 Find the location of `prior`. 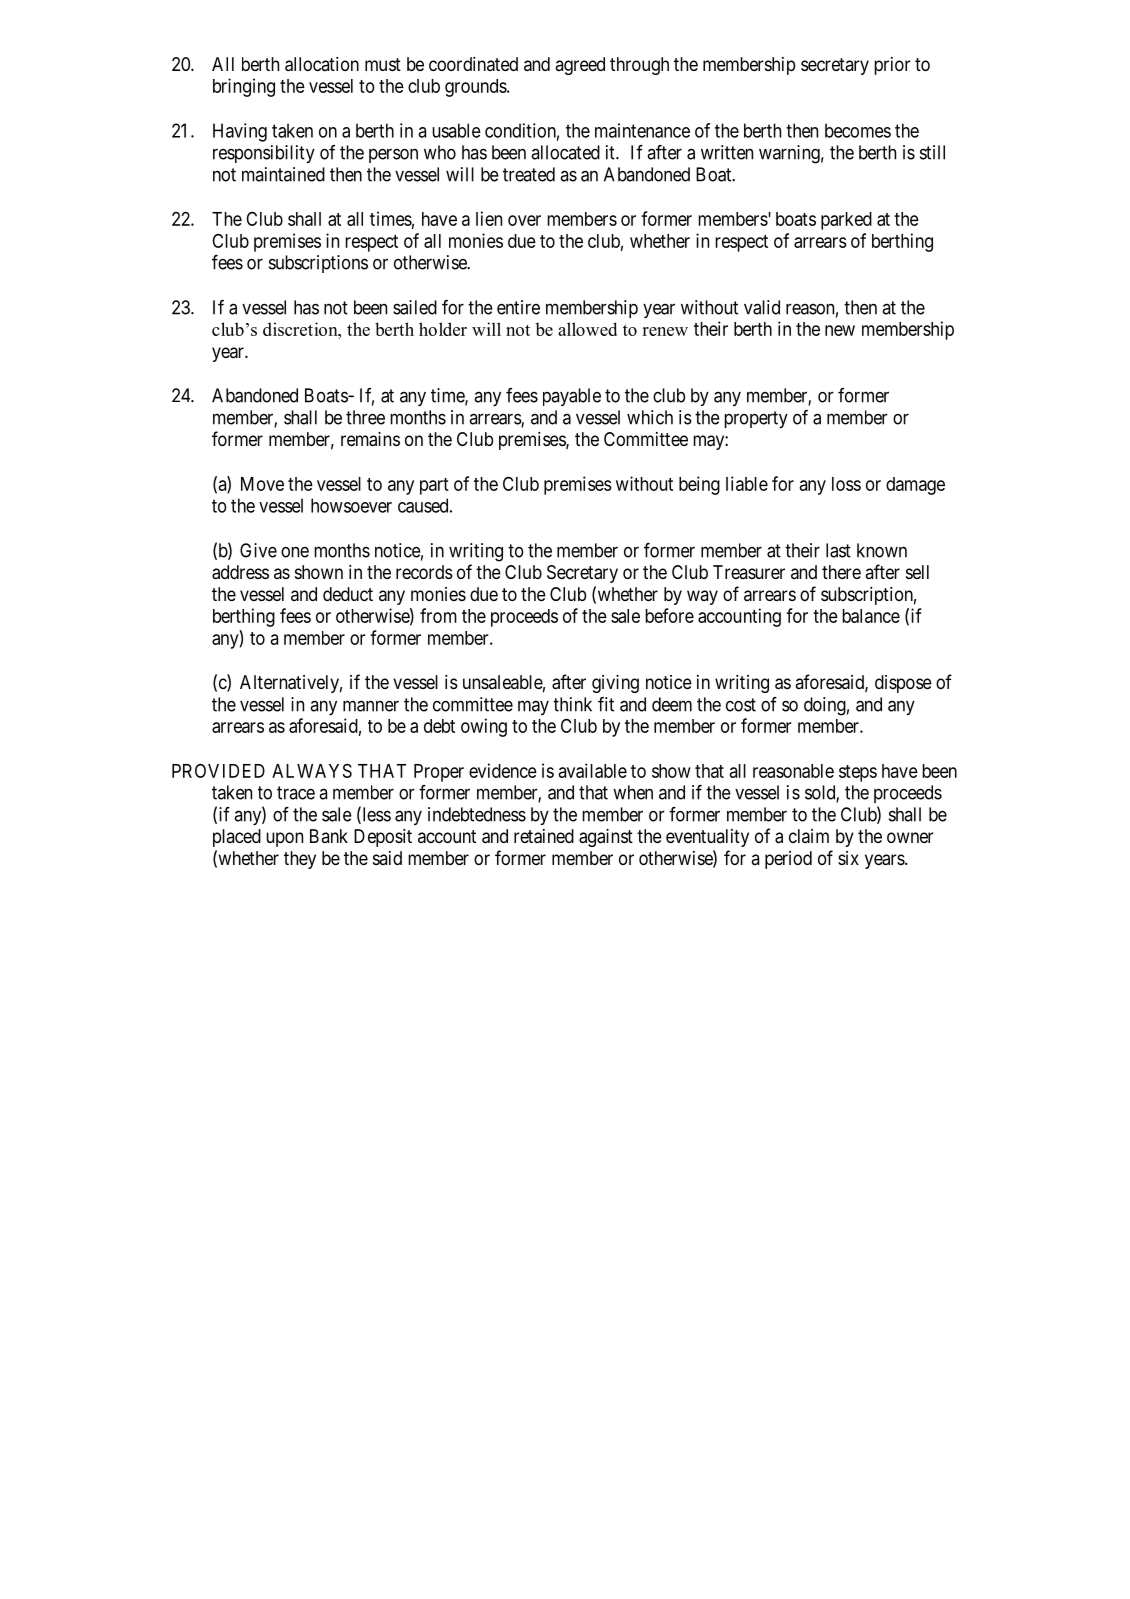

prior is located at coordinates (892, 66).
